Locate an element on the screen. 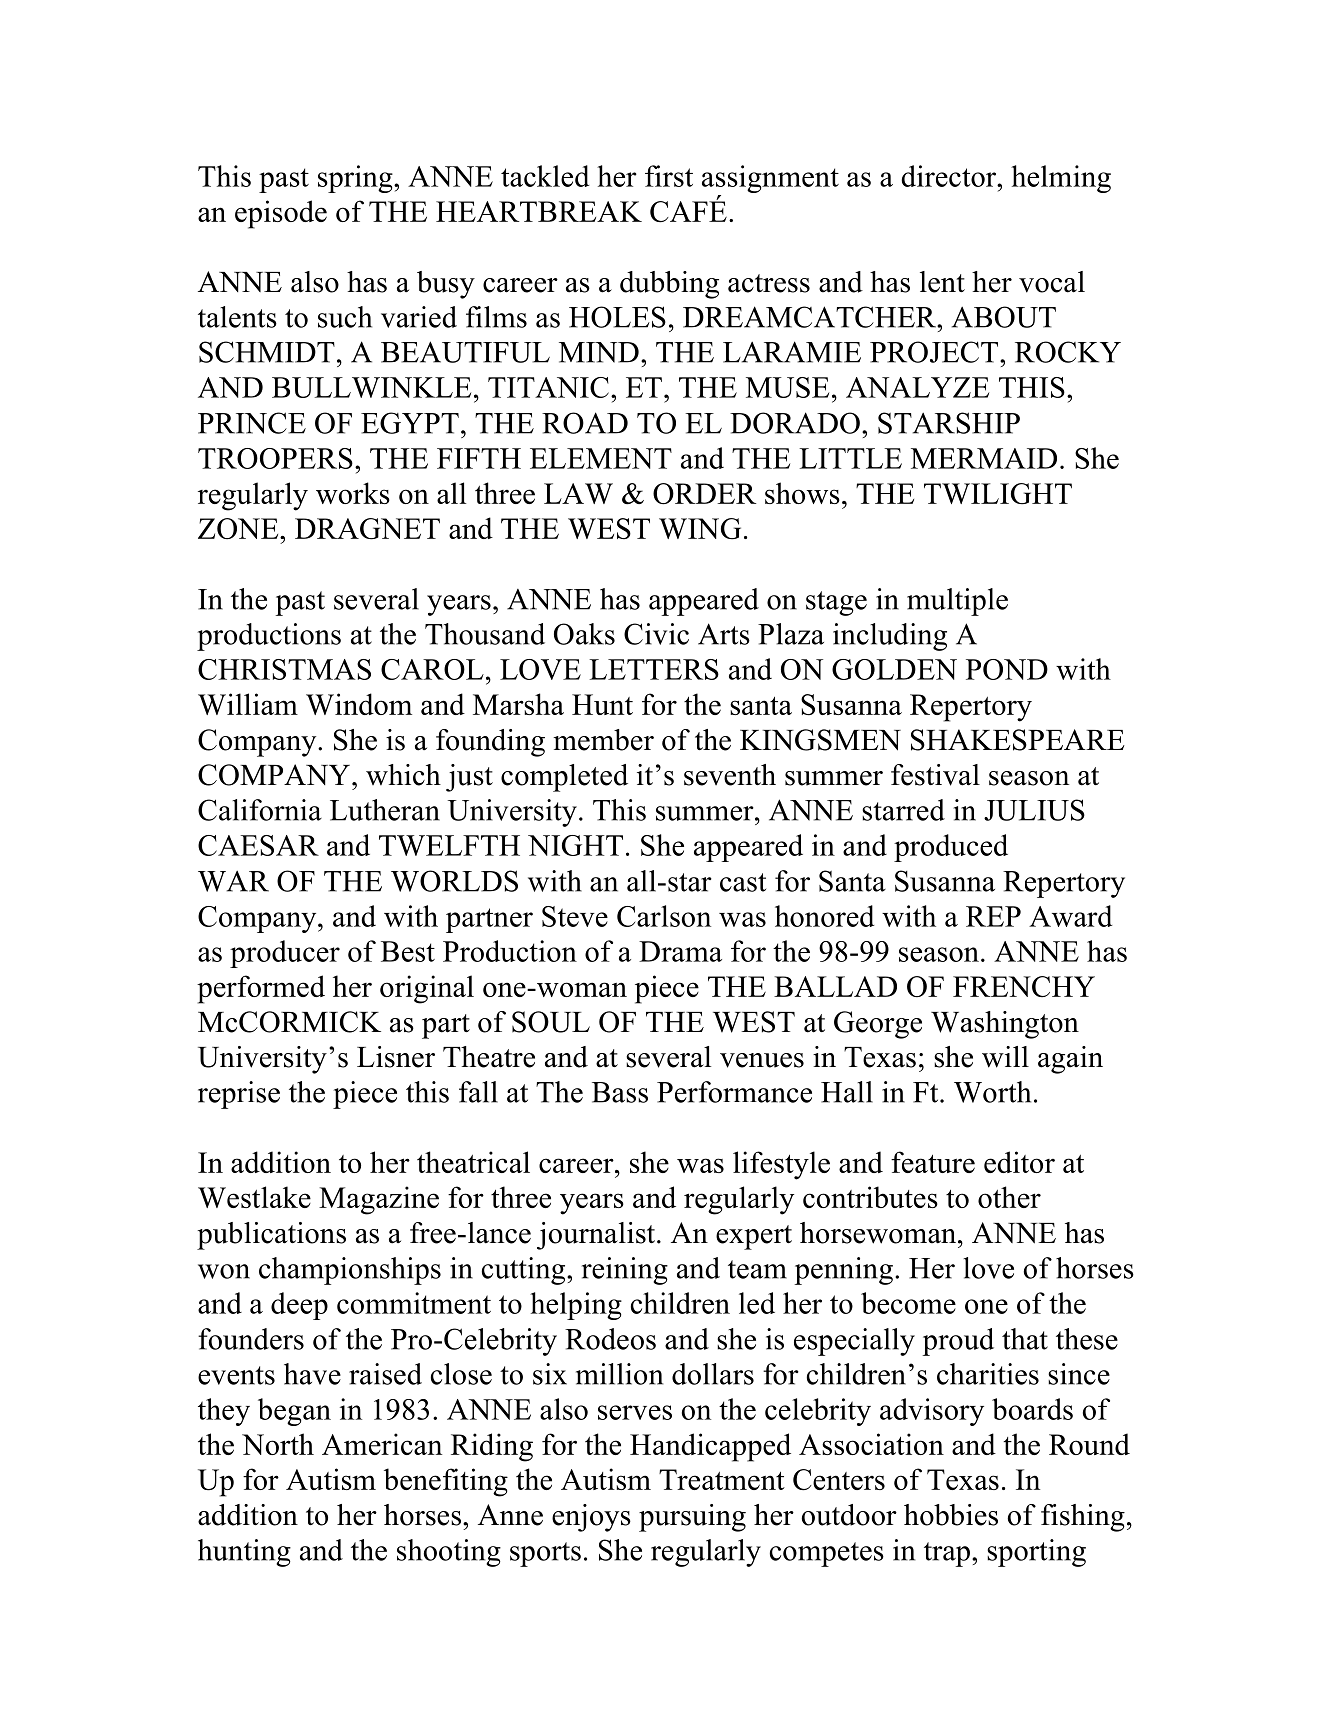 The image size is (1339, 1733). CHRISTMAS is located at coordinates (284, 669).
